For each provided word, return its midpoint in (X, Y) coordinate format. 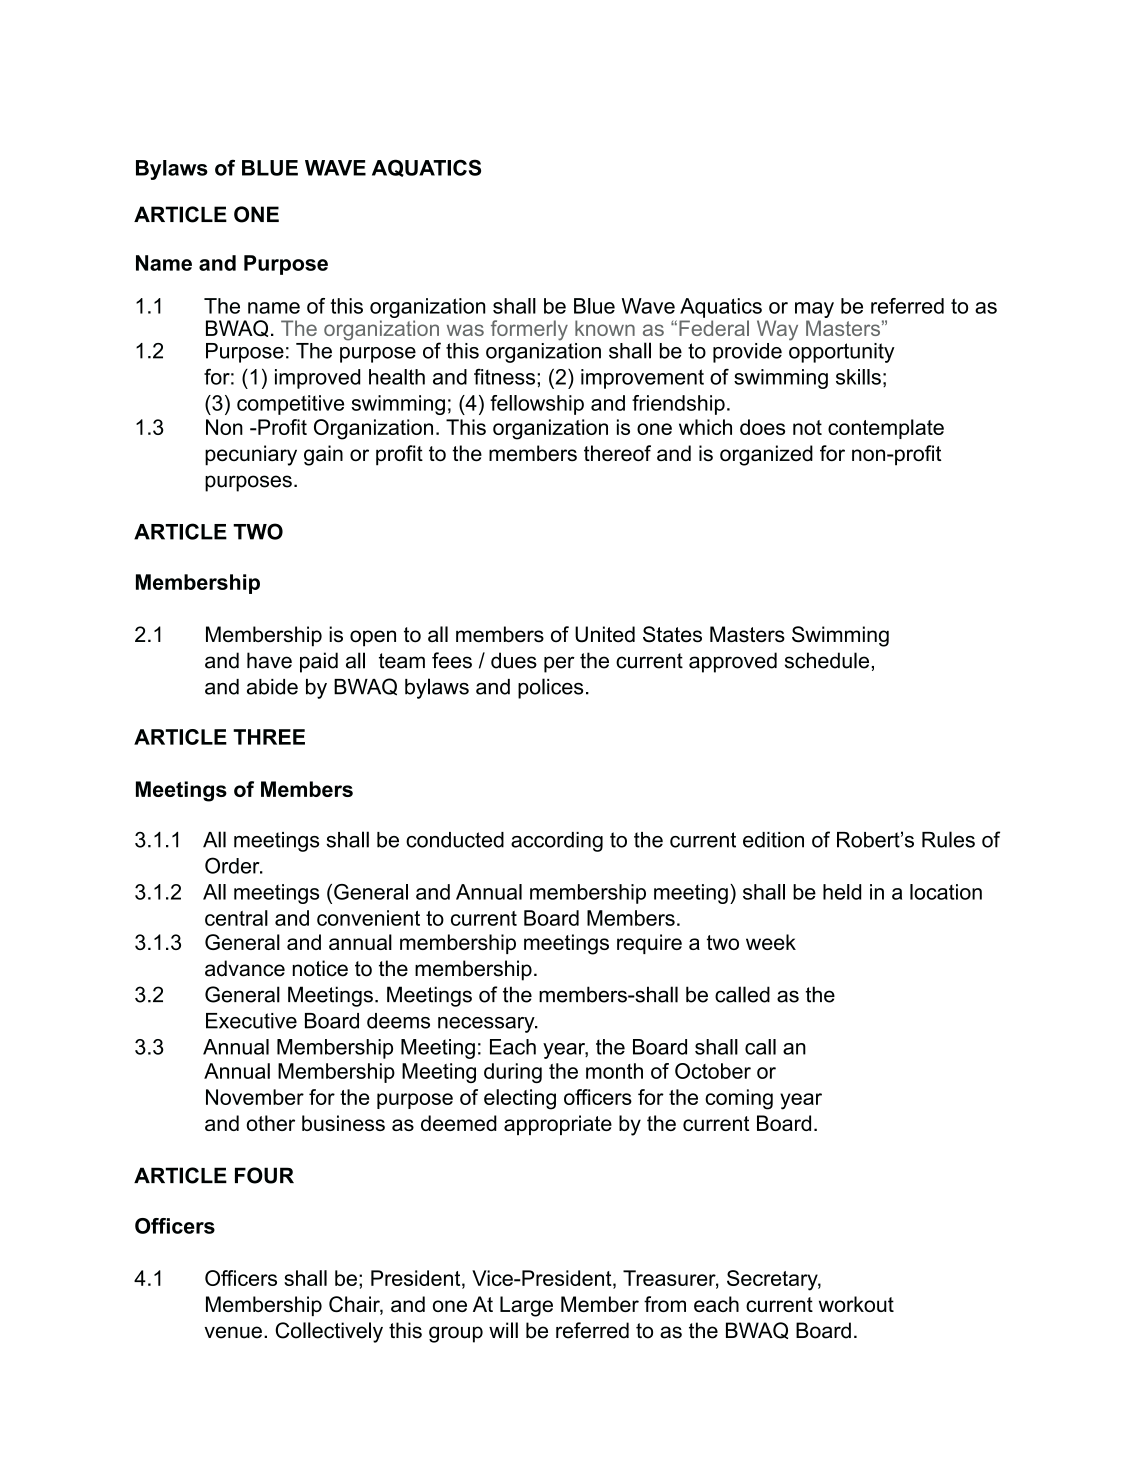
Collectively (329, 1332)
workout (856, 1304)
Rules (948, 839)
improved (317, 379)
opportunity (842, 351)
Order (233, 865)
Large (526, 1306)
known (605, 328)
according (557, 842)
